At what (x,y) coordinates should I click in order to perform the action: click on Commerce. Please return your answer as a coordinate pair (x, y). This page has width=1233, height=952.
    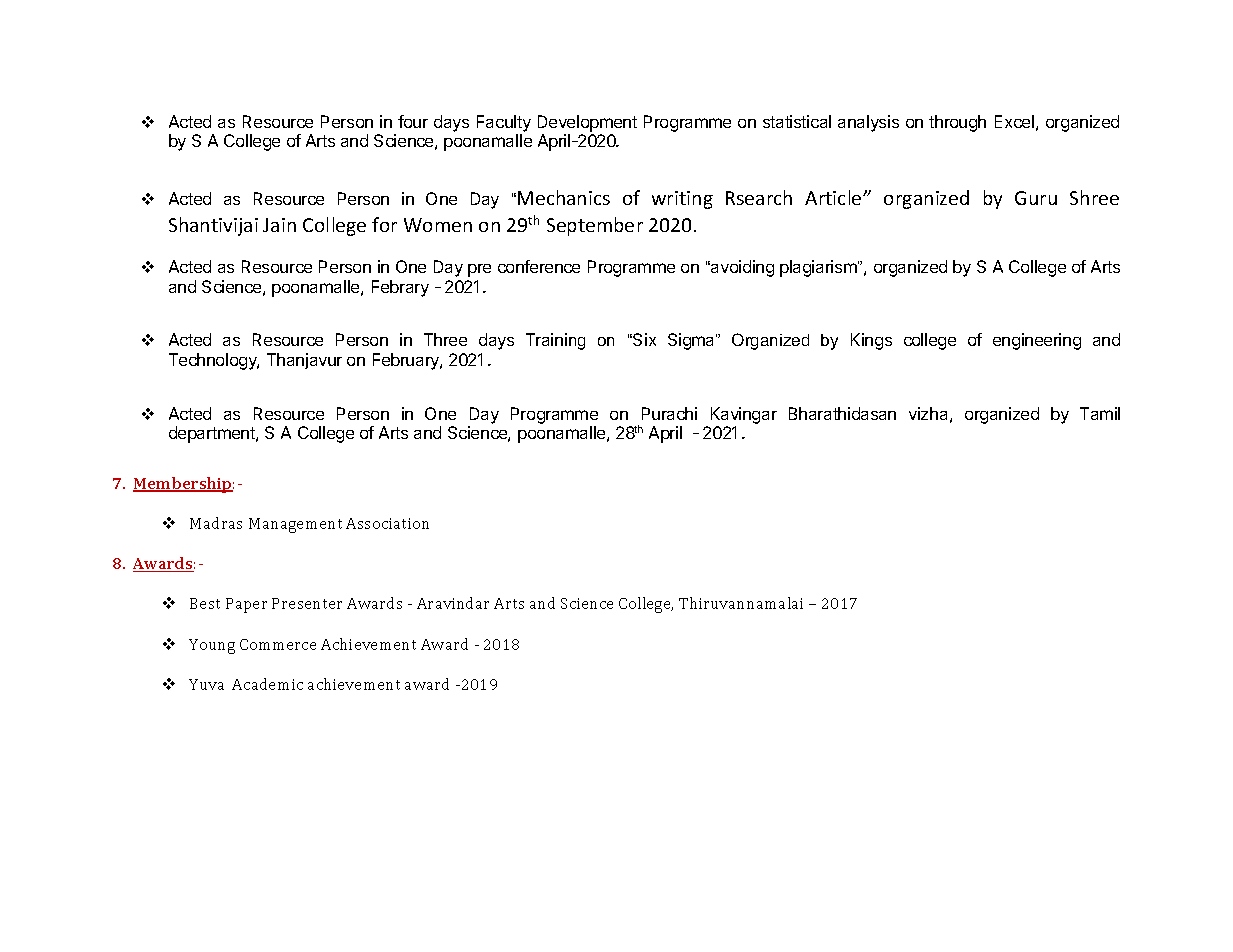
    Looking at the image, I should click on (278, 644).
